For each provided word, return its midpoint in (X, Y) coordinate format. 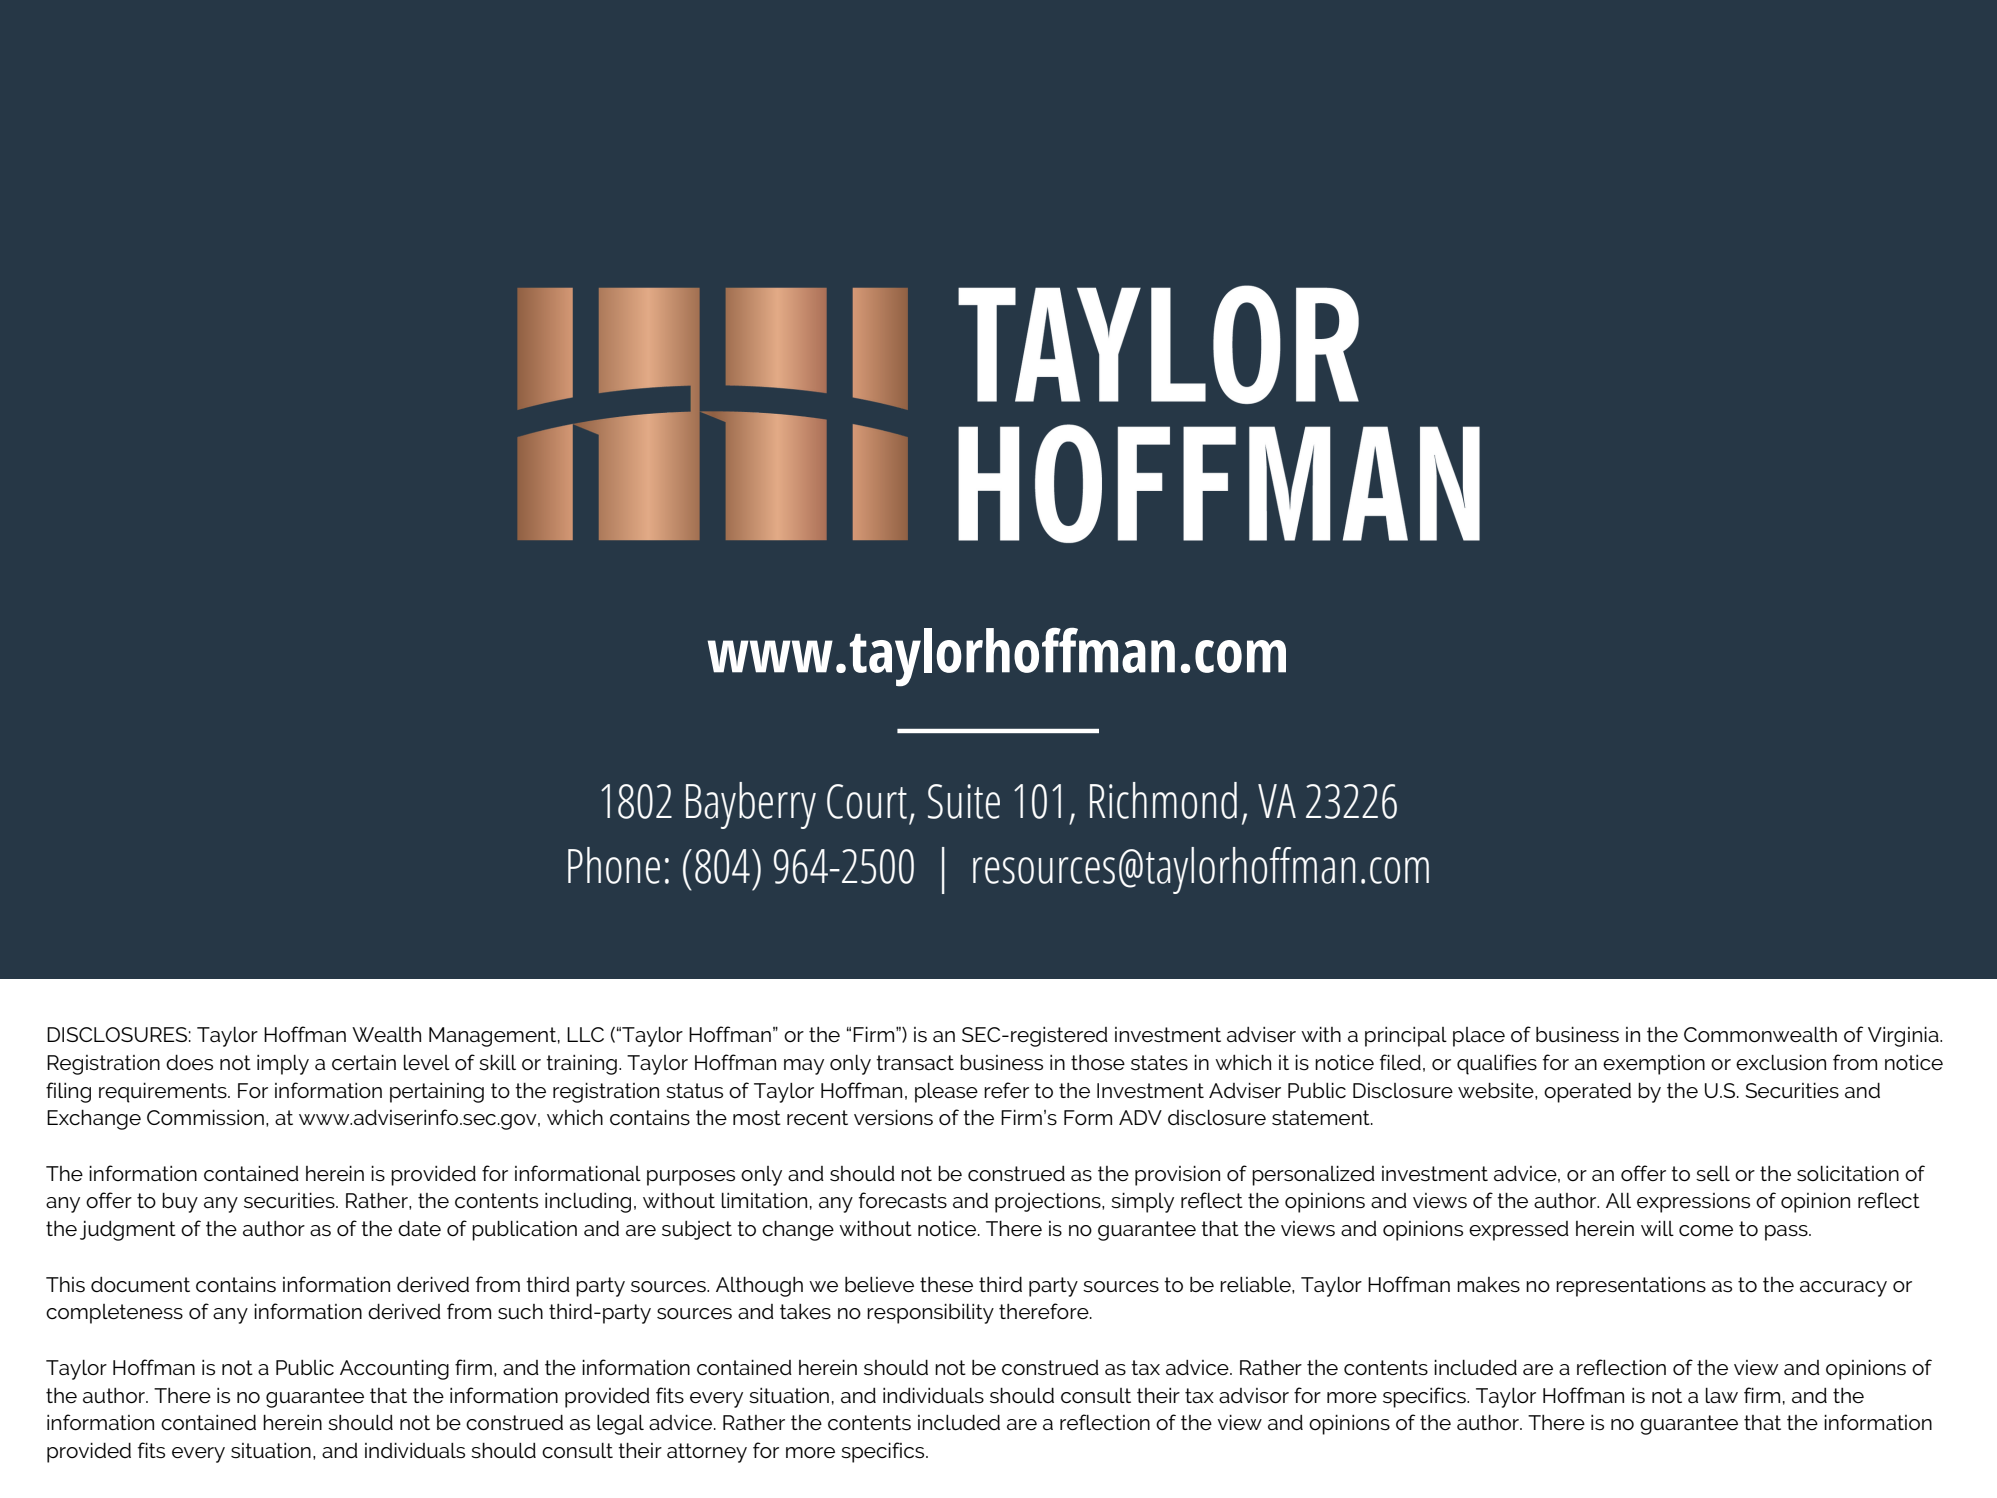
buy (180, 1202)
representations (1631, 1287)
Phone (614, 865)
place (1479, 1037)
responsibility (930, 1313)
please (946, 1093)
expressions (1693, 1203)
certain (364, 1062)
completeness (114, 1314)
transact (915, 1063)
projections (1049, 1203)
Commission (205, 1117)
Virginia (1904, 1036)
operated (1587, 1092)
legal (620, 1425)
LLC (585, 1034)
